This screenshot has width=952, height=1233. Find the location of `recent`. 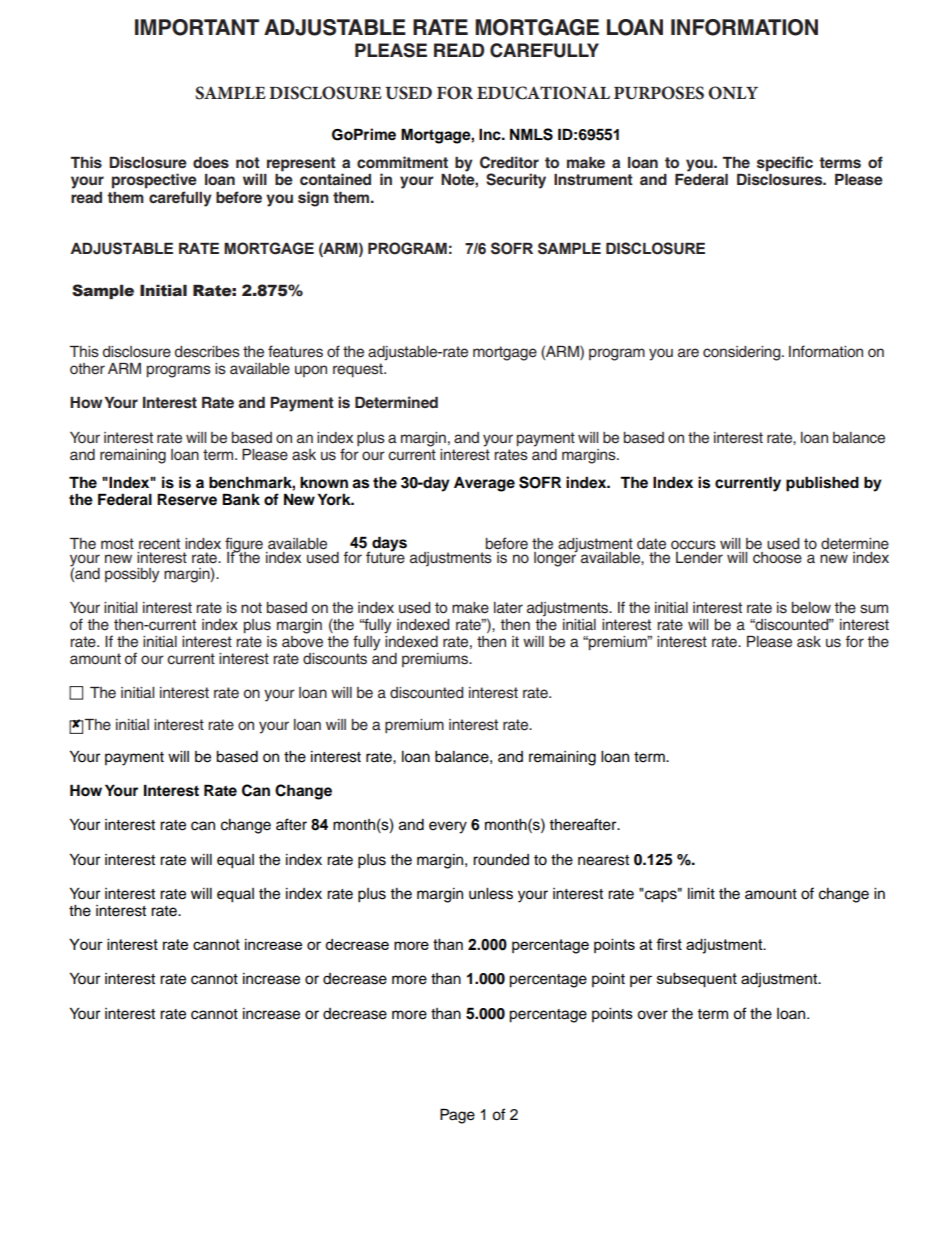

recent is located at coordinates (159, 544).
